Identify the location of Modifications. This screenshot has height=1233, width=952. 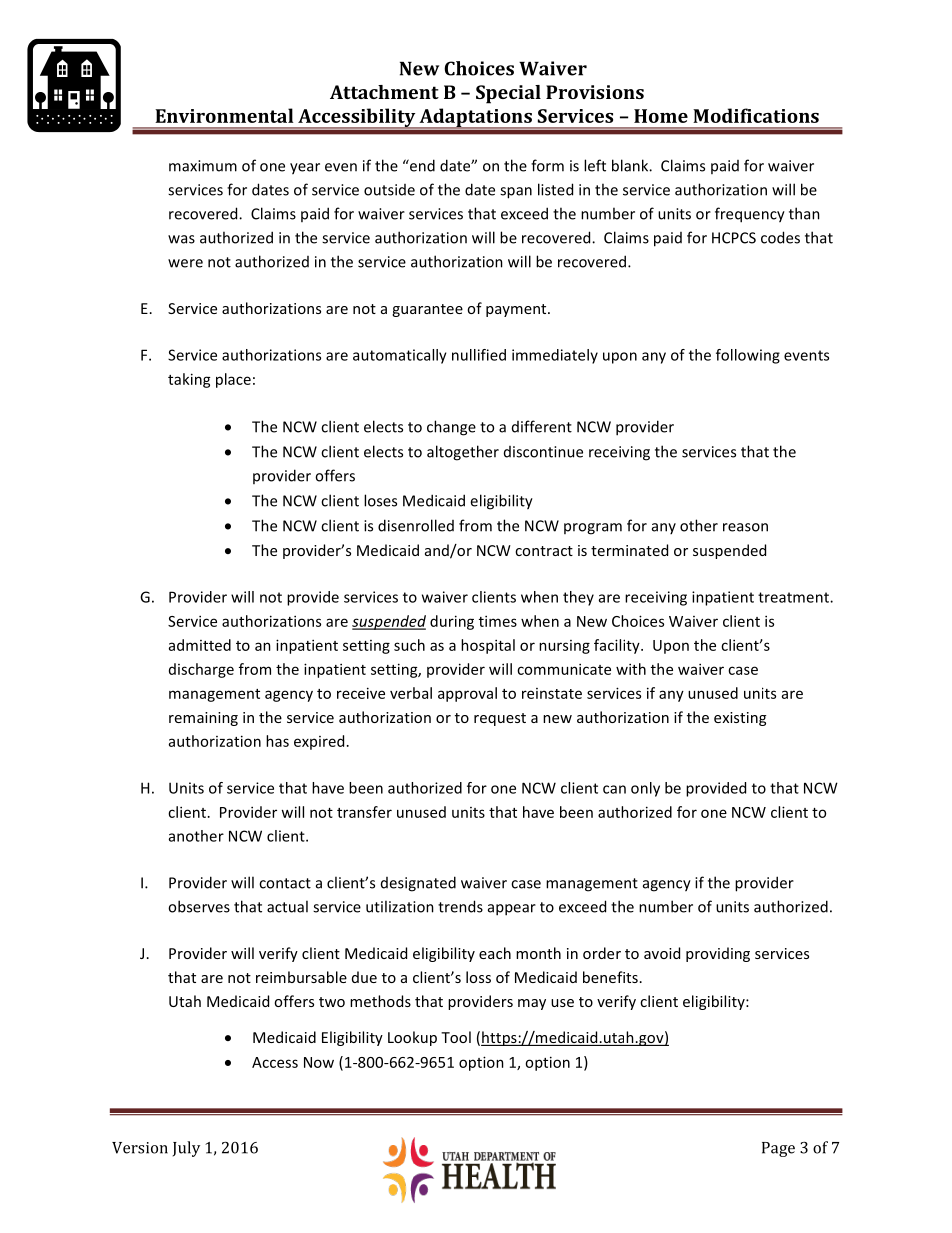
(756, 115).
